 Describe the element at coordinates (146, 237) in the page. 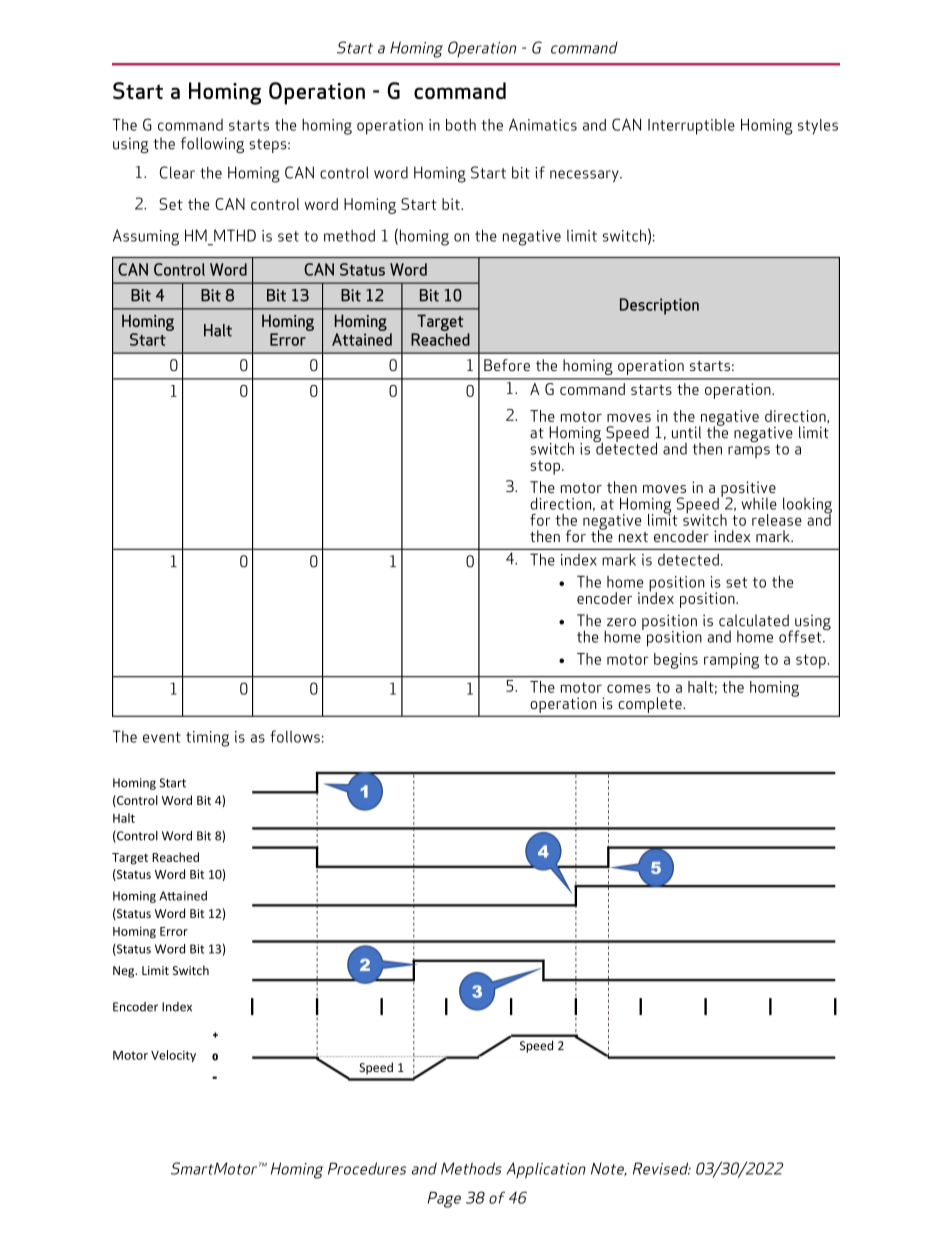

I see `Assuming` at that location.
